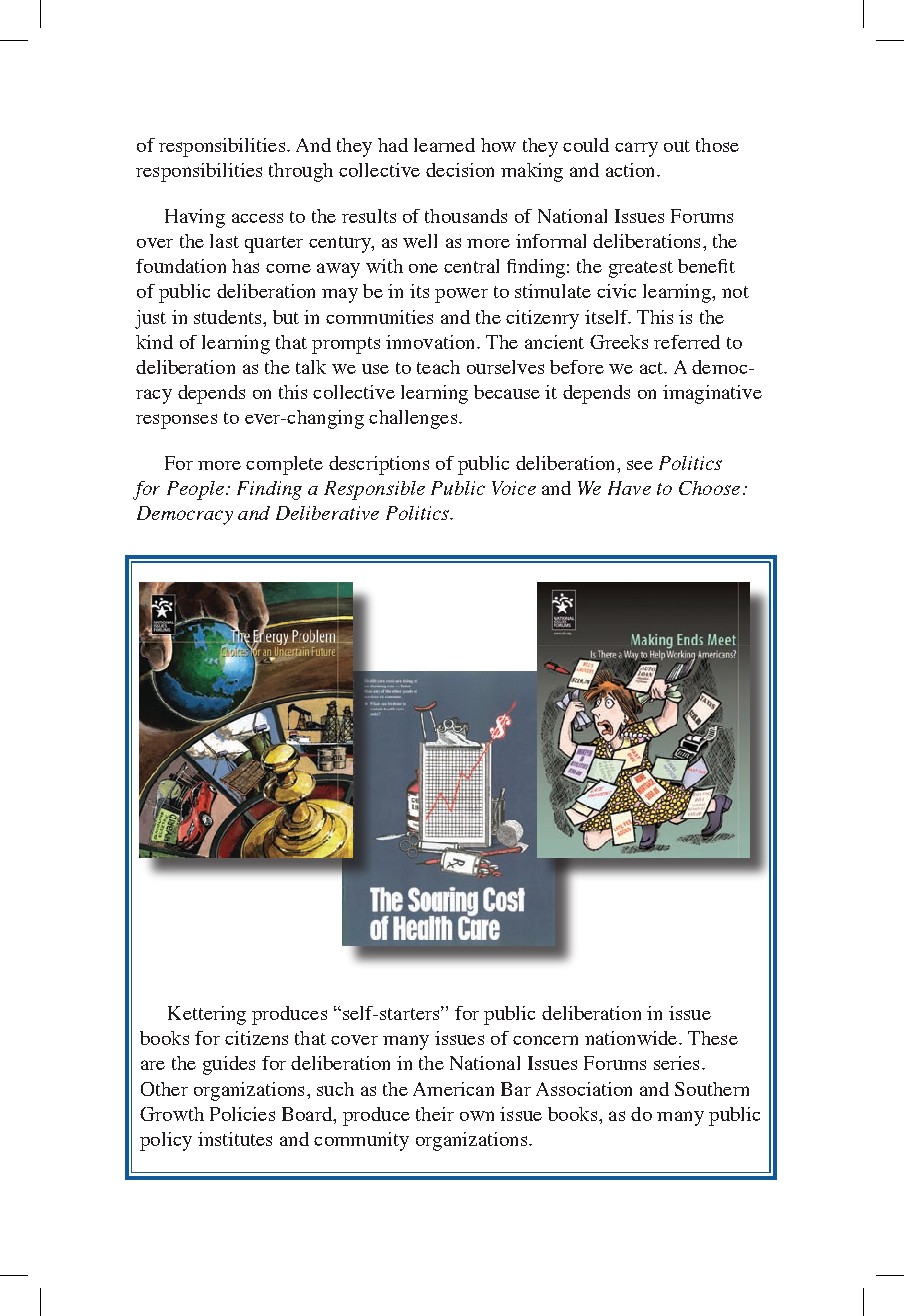 Image resolution: width=904 pixels, height=1316 pixels. I want to click on Kettering, so click(207, 1015).
